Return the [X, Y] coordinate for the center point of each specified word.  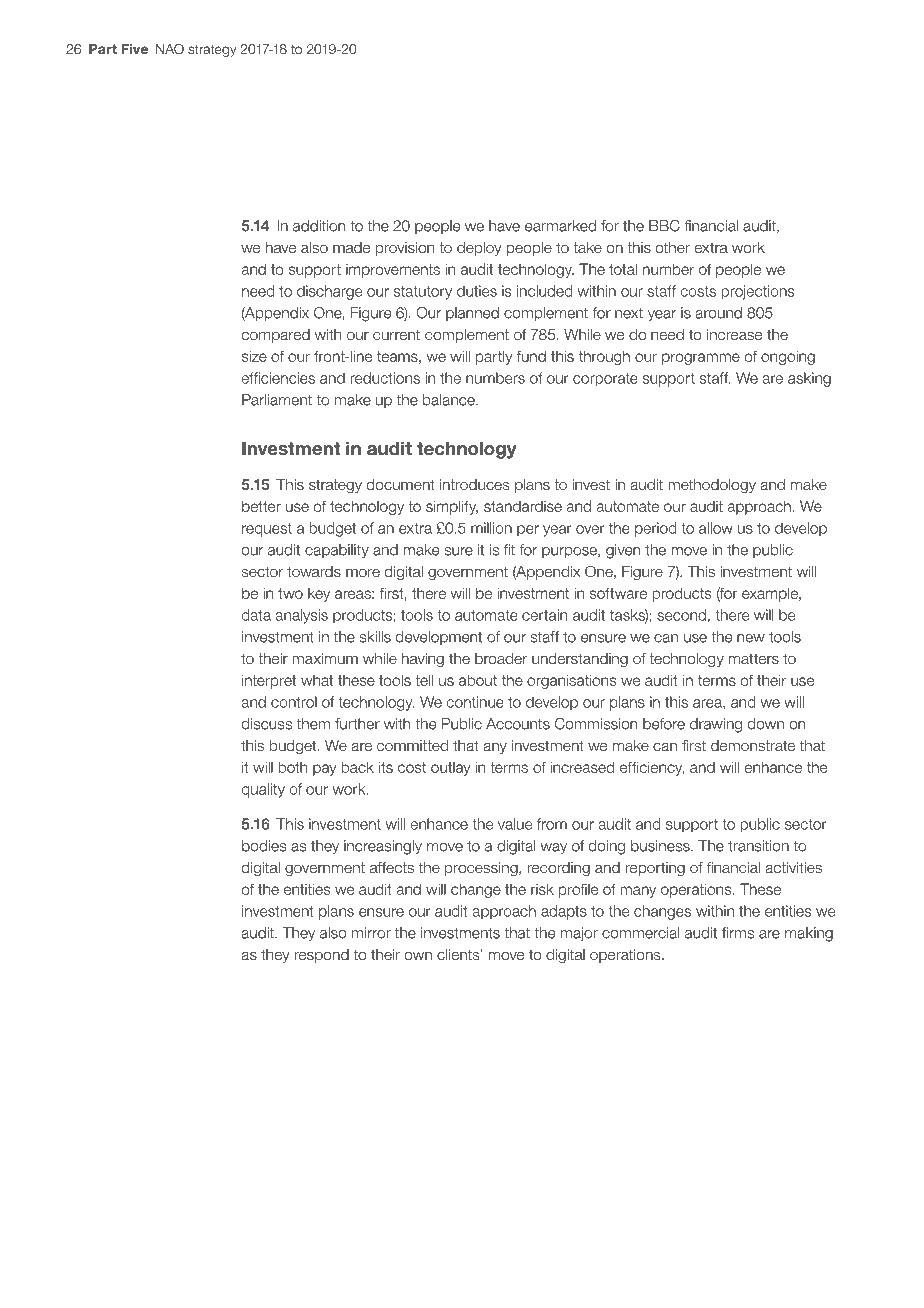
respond [321, 956]
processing [482, 869]
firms [738, 933]
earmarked [560, 226]
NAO [170, 49]
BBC [664, 226]
